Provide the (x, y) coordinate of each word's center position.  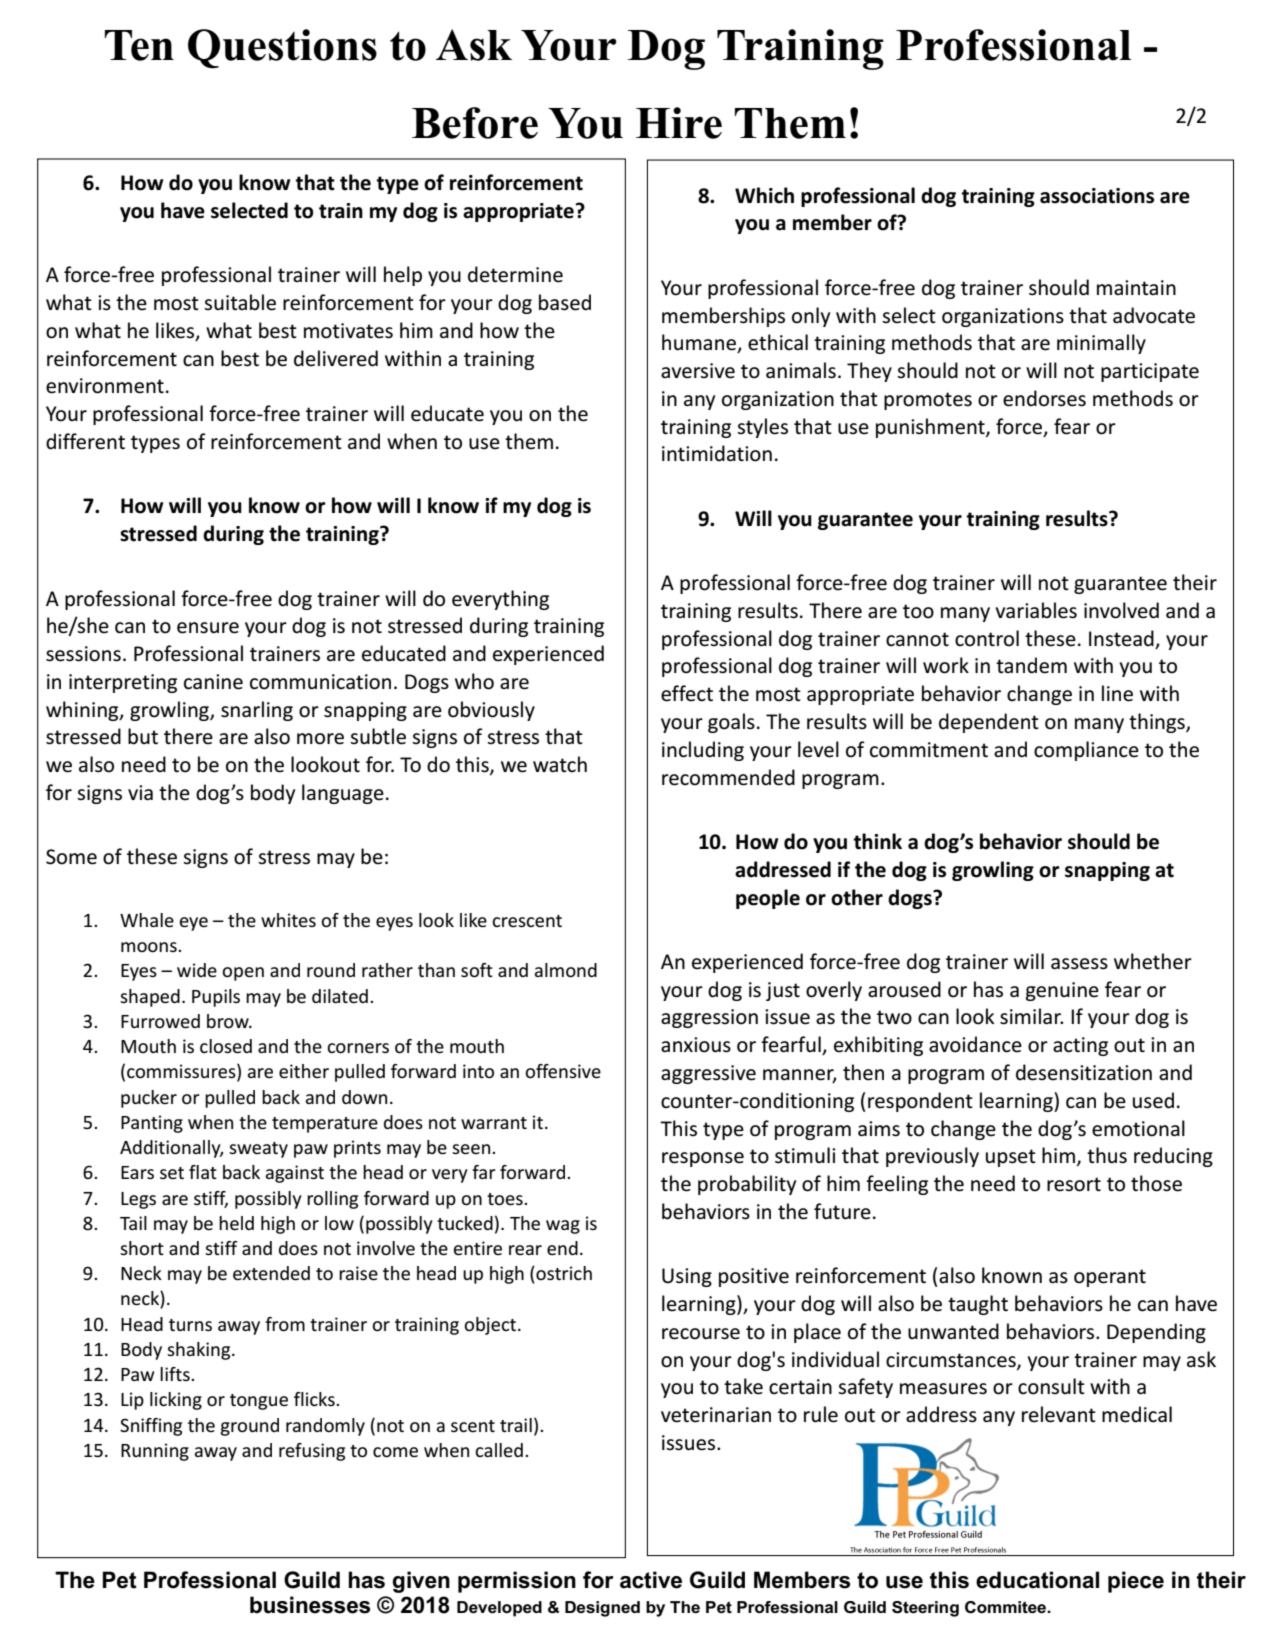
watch (560, 764)
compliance (1086, 751)
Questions (282, 49)
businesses (310, 1605)
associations (1097, 196)
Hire (679, 123)
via (140, 792)
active (651, 1580)
